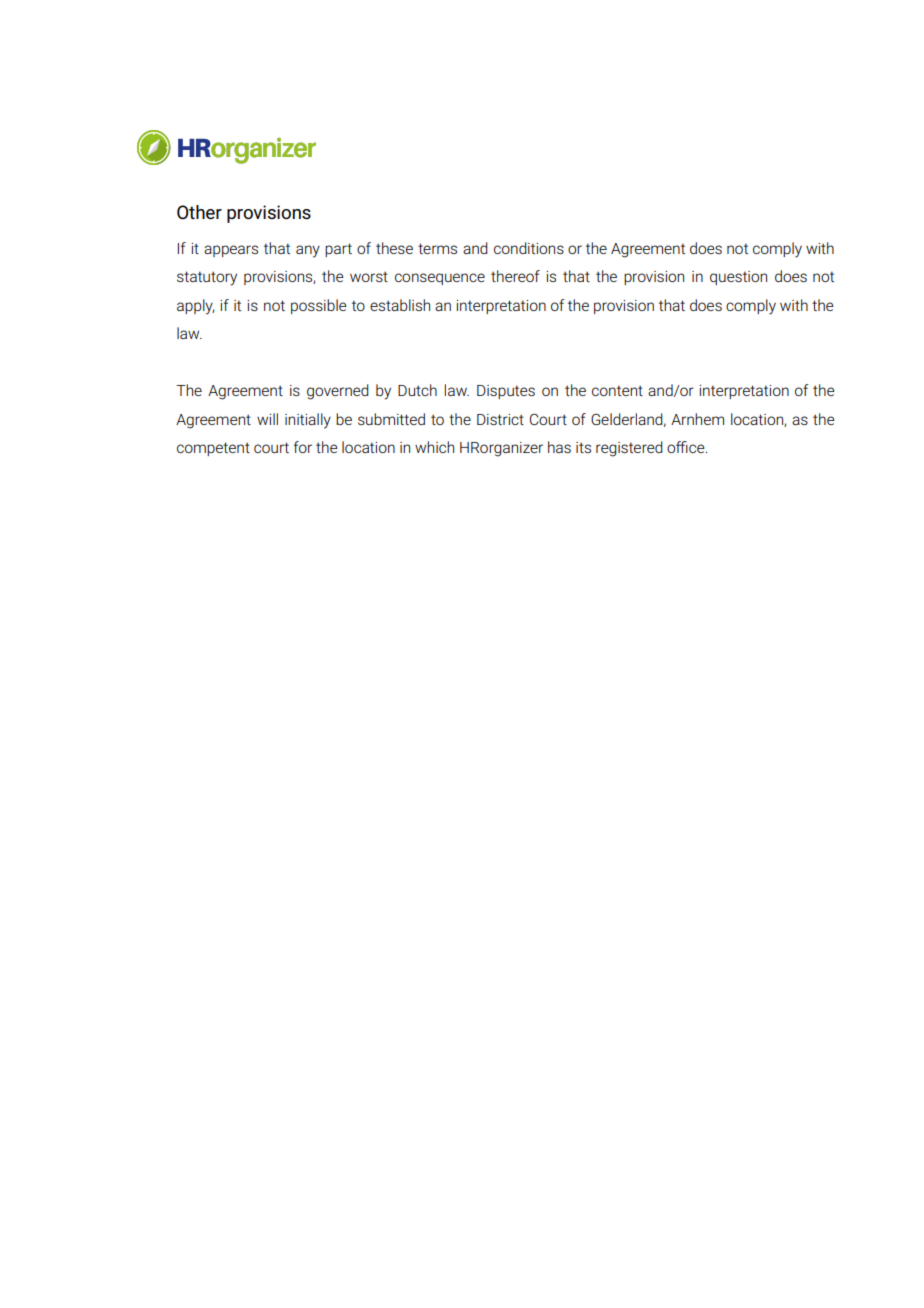 The height and width of the image is (1308, 924). Describe the element at coordinates (529, 248) in the image. I see `conditions` at that location.
